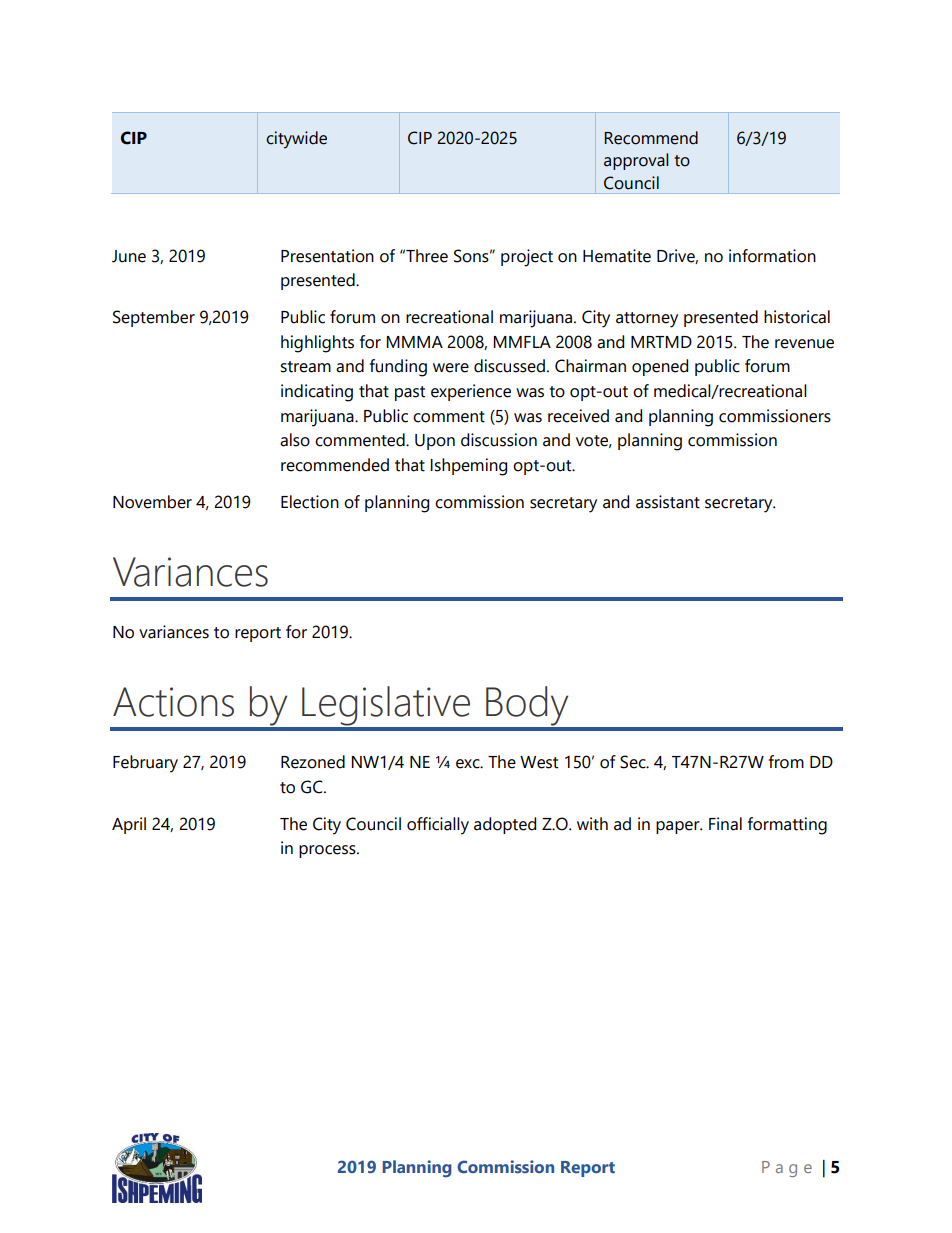 This screenshot has height=1233, width=952. I want to click on assistant, so click(668, 502).
